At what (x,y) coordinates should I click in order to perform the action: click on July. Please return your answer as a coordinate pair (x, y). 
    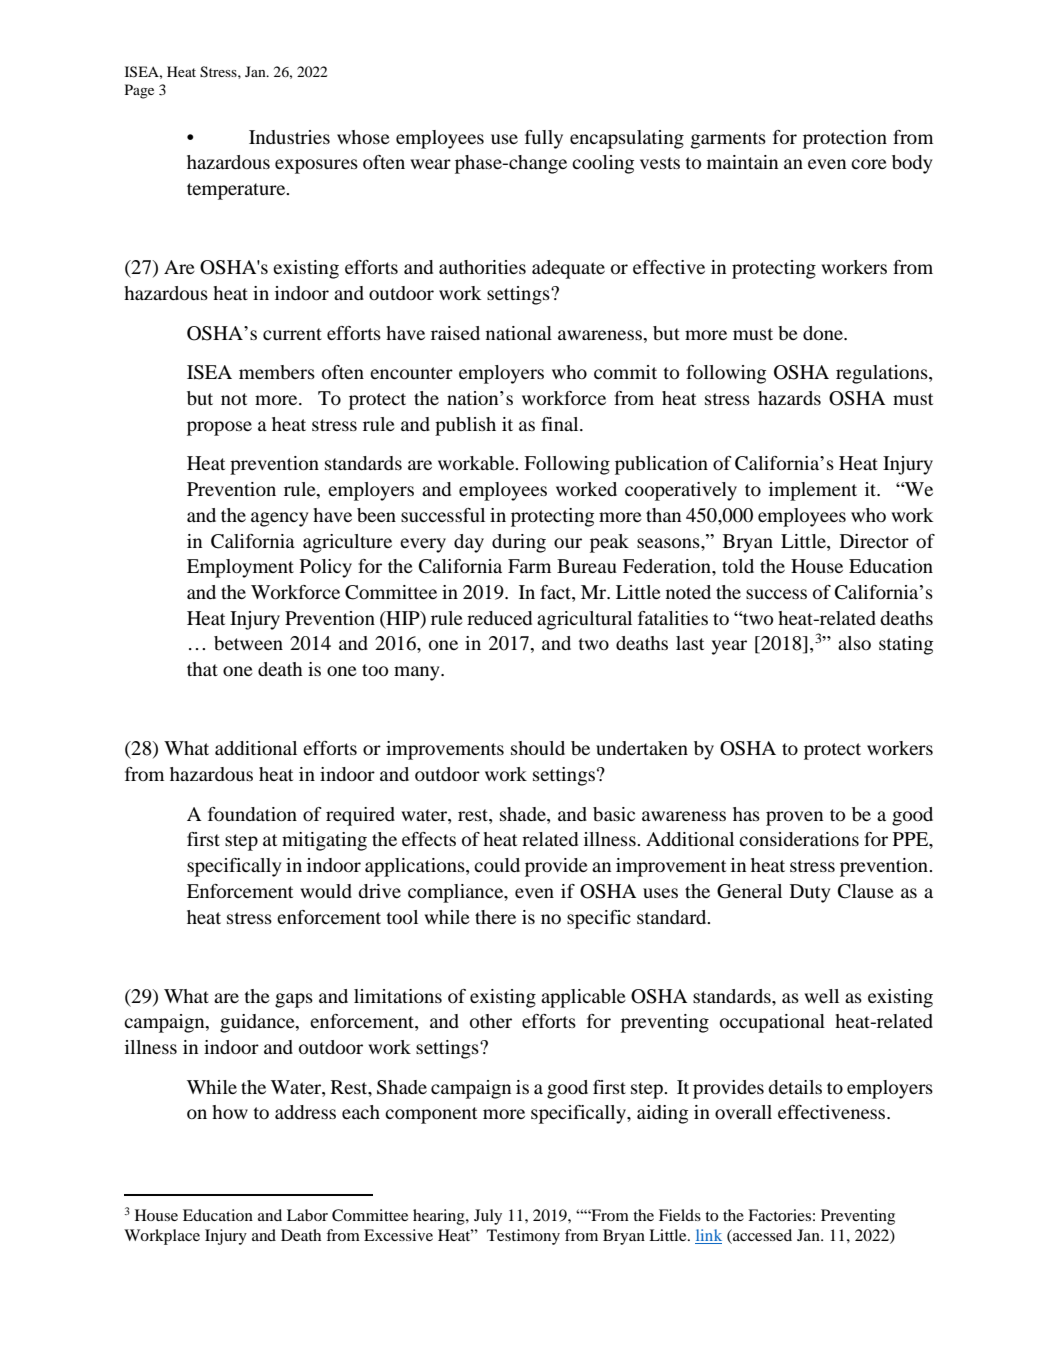
    Looking at the image, I should click on (488, 1217).
